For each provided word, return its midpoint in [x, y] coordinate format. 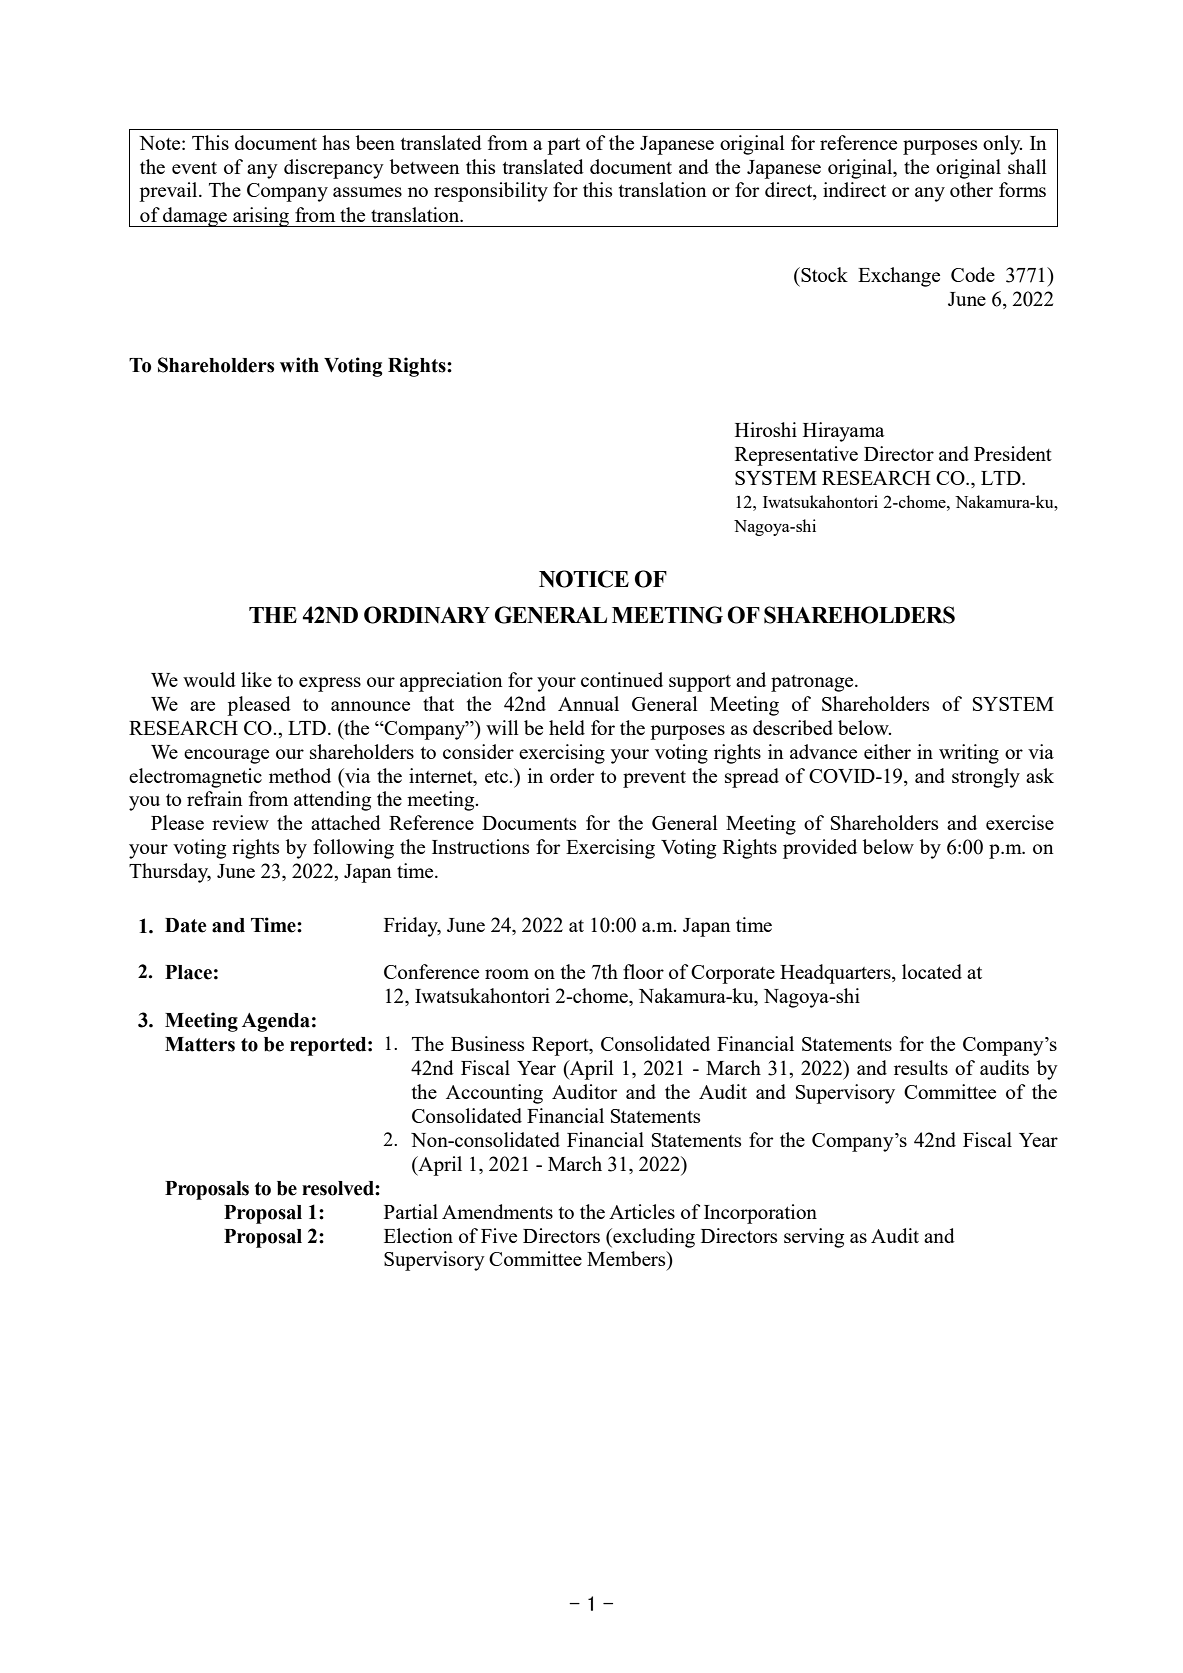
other [971, 189]
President [1013, 453]
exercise [1020, 822]
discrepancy [334, 169]
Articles [642, 1211]
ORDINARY [427, 615]
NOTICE [584, 579]
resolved [339, 1188]
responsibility [491, 192]
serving [814, 1238]
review [240, 822]
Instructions [480, 846]
